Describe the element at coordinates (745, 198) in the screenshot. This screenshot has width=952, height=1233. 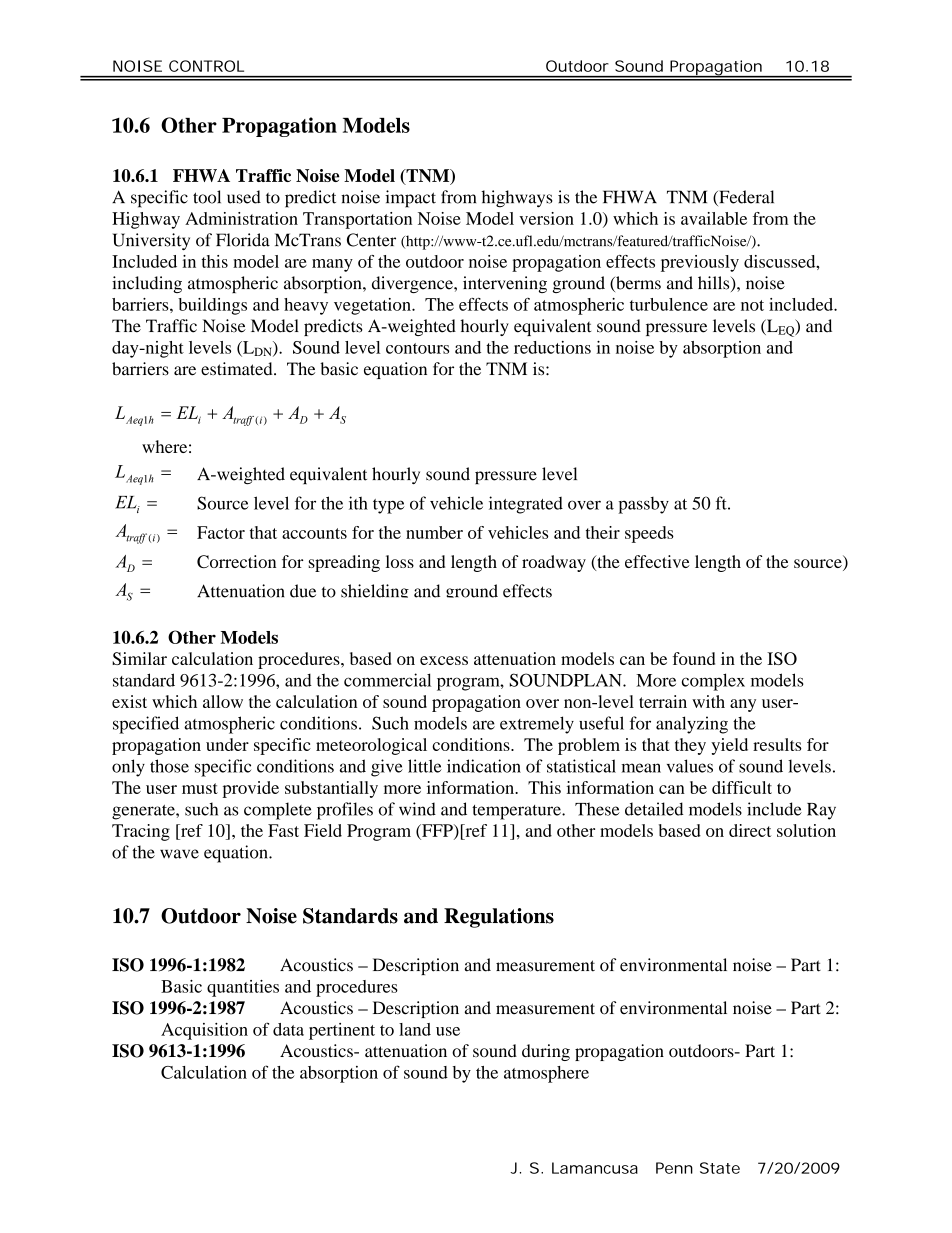
I see `Federal` at that location.
